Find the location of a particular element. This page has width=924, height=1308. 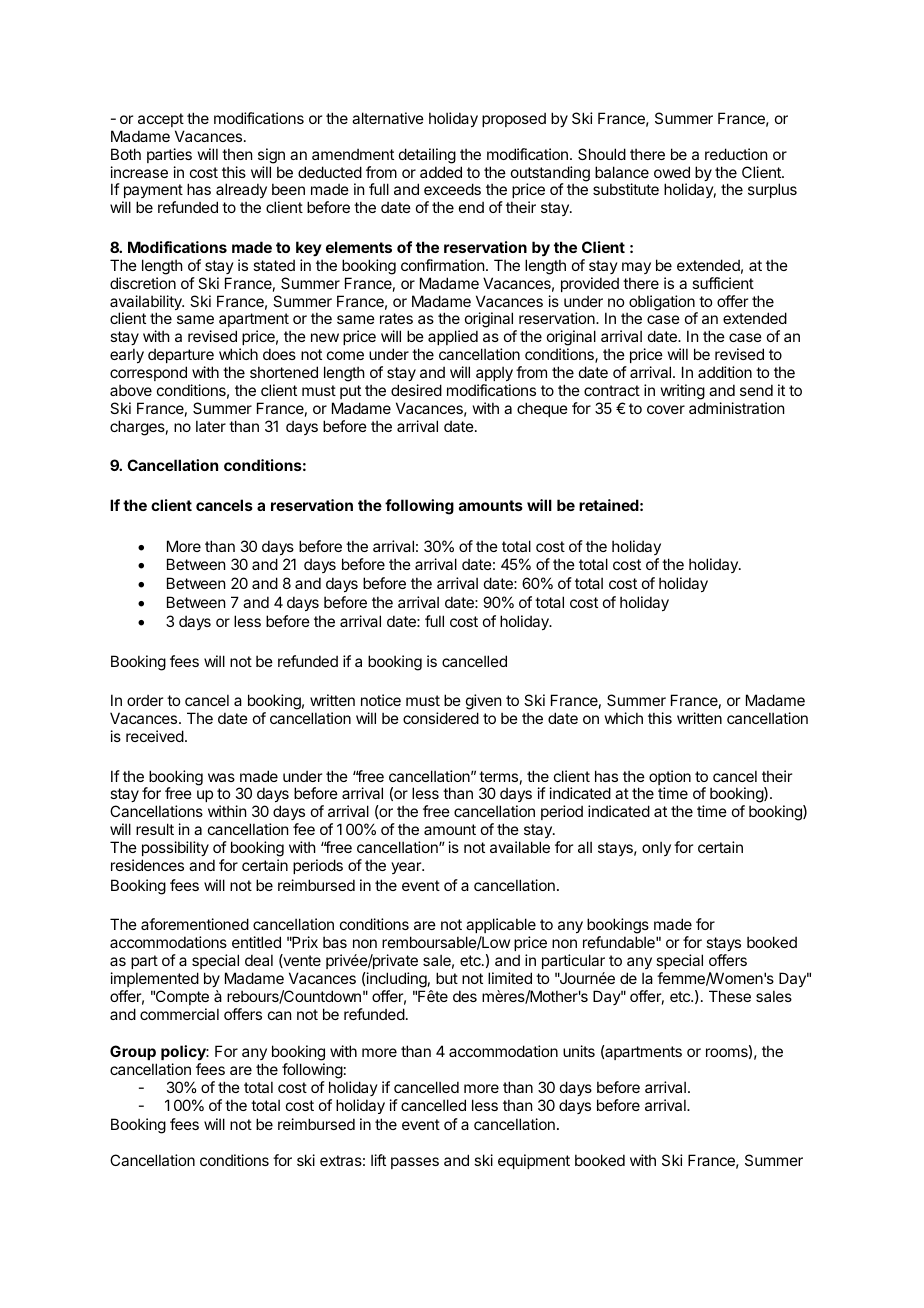

aforementioned is located at coordinates (195, 924).
